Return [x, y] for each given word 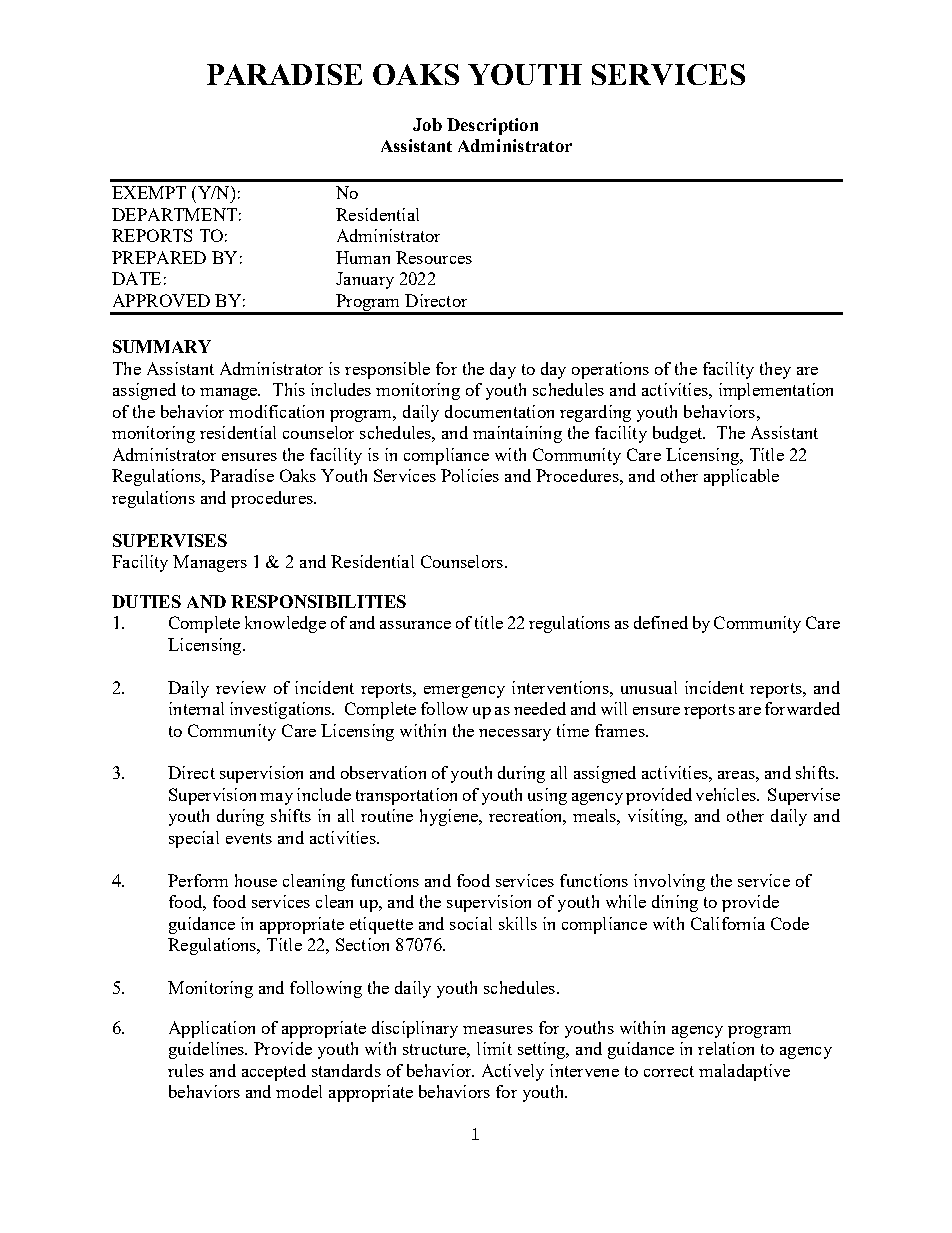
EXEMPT [149, 192]
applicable [741, 477]
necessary [515, 735]
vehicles [727, 794]
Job [427, 124]
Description [492, 126]
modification [276, 411]
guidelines [208, 1050]
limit [494, 1048]
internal [196, 708]
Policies [470, 475]
